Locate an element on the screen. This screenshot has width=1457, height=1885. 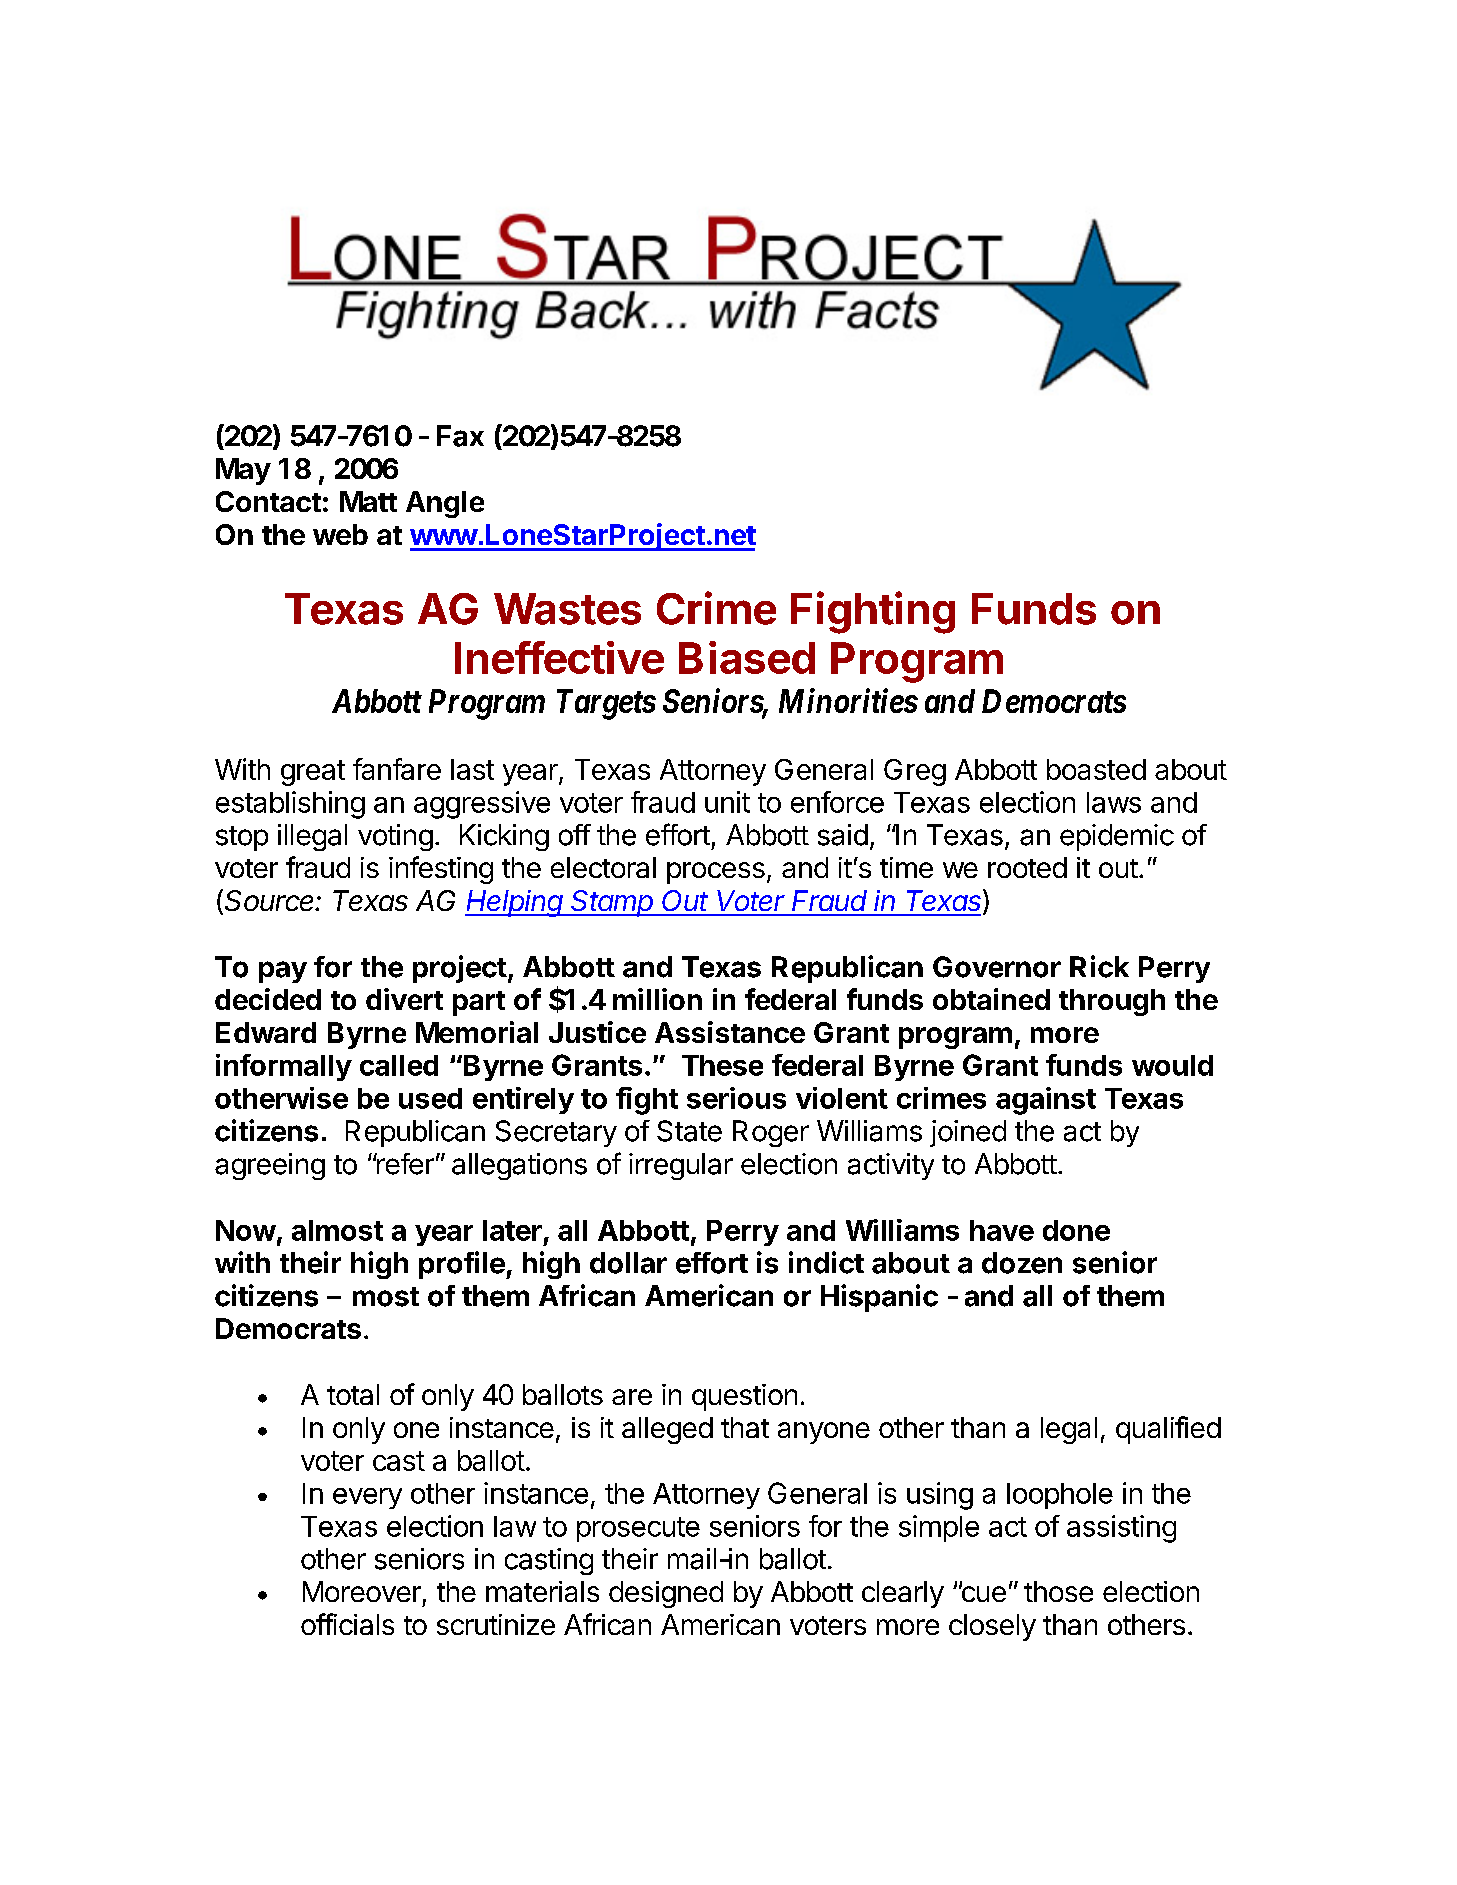
voting is located at coordinates (395, 837).
